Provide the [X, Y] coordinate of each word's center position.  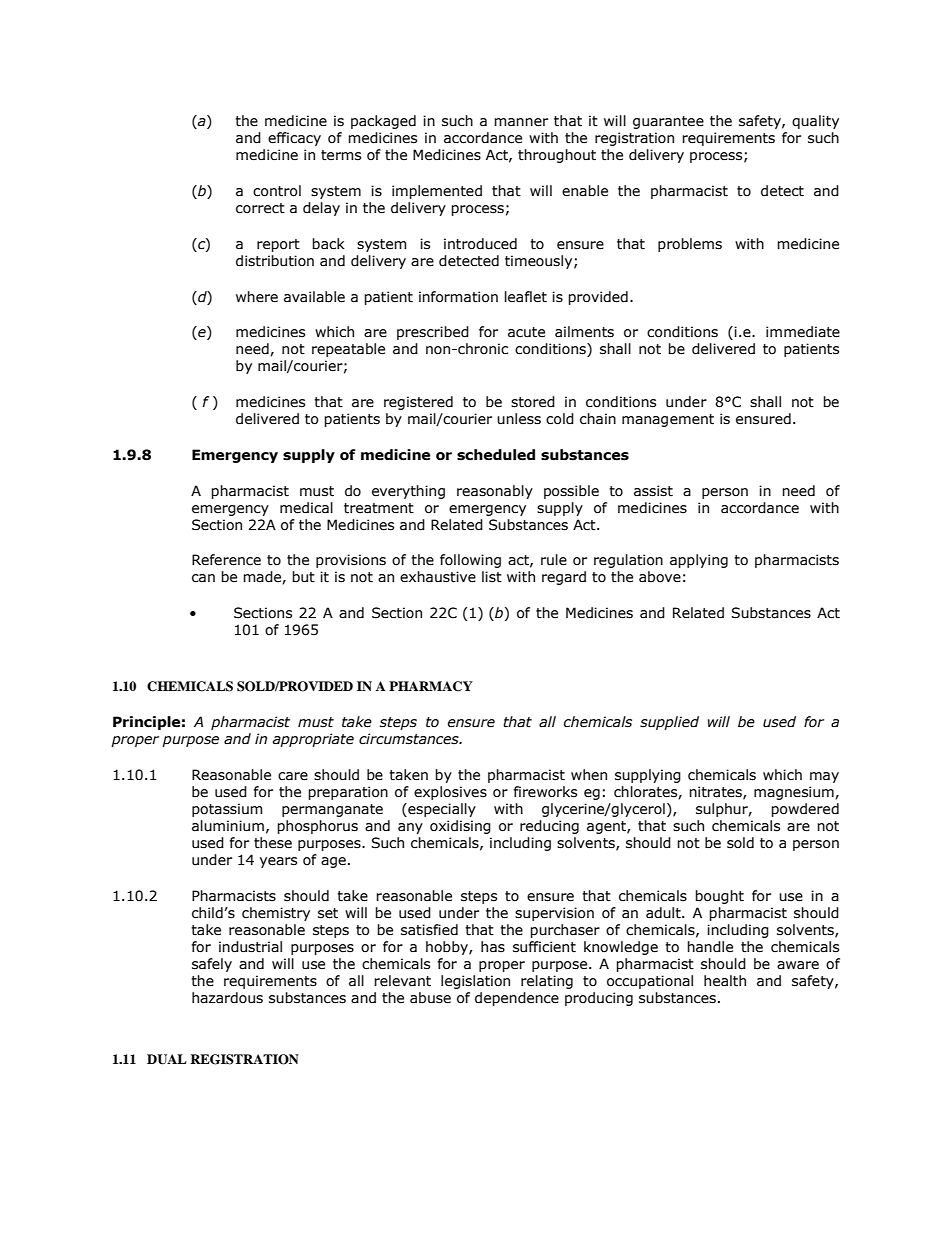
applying [699, 561]
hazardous [227, 998]
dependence [517, 999]
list [492, 577]
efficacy [294, 139]
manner [521, 122]
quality [815, 122]
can [203, 578]
